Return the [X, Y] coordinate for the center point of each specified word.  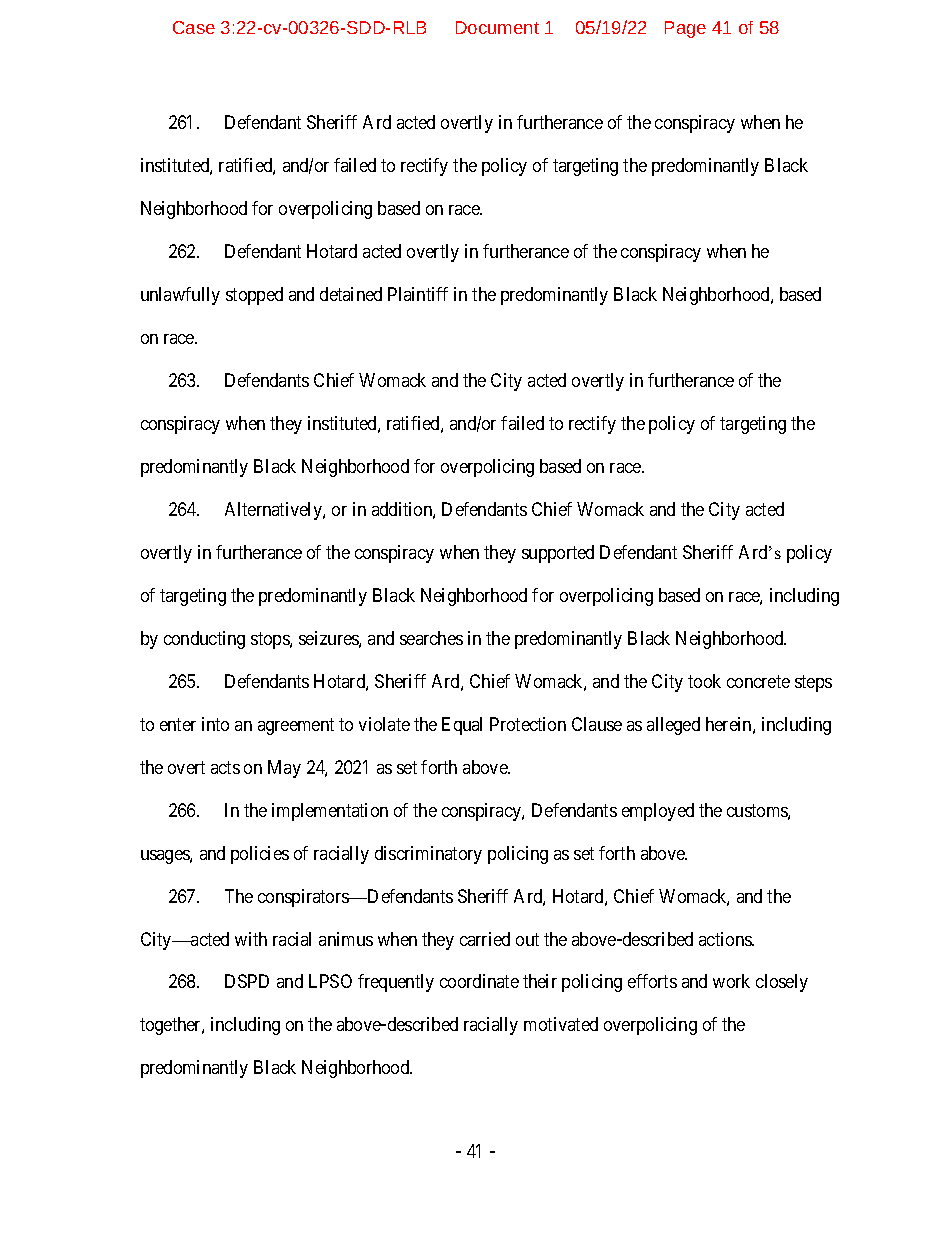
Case [194, 27]
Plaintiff [418, 294]
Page [685, 29]
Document [497, 27]
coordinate [479, 981]
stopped [254, 296]
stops [271, 640]
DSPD [247, 981]
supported [558, 554]
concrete [758, 681]
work [731, 981]
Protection [528, 724]
